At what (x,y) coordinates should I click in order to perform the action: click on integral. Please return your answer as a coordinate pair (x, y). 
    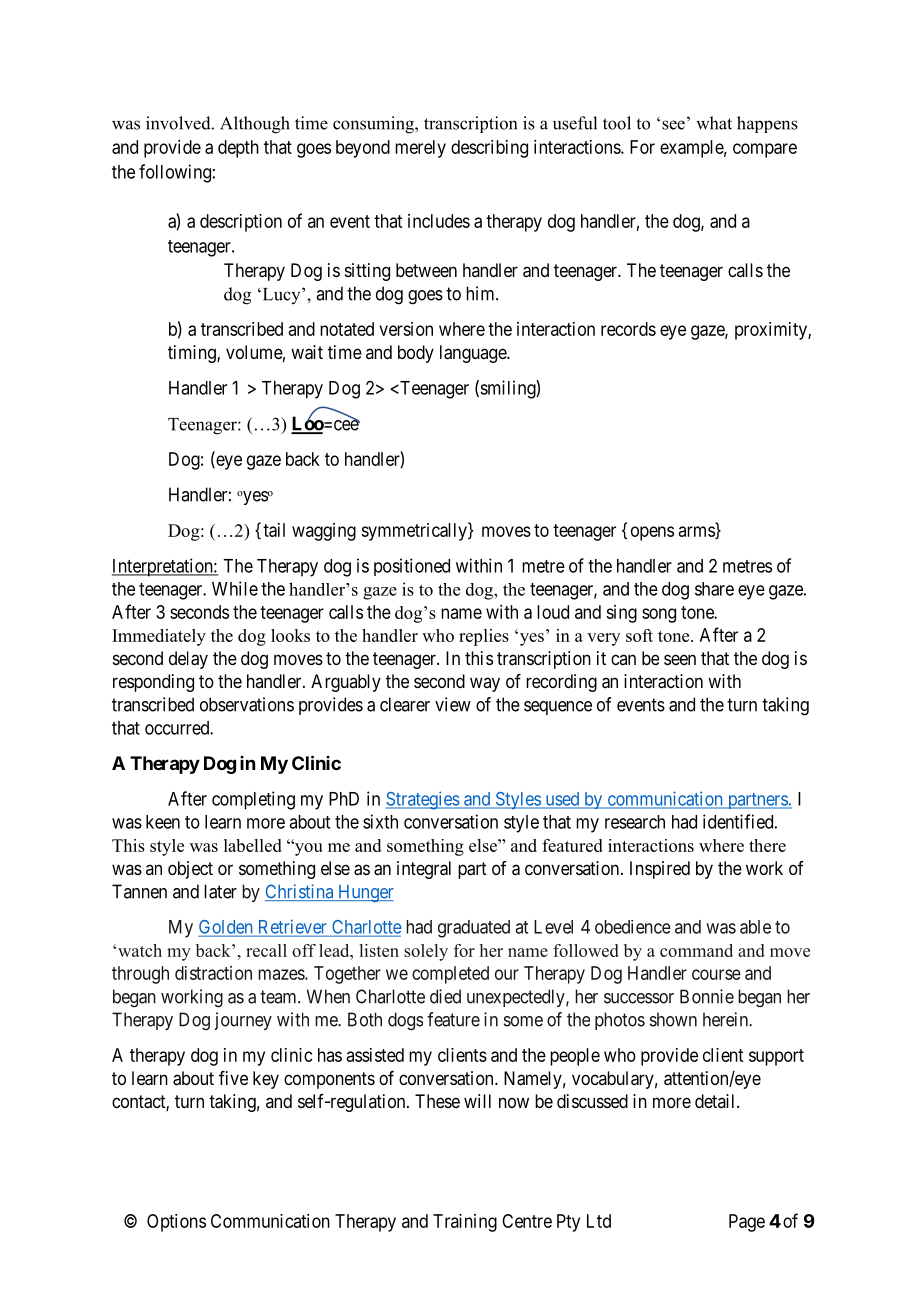
    Looking at the image, I should click on (424, 870).
